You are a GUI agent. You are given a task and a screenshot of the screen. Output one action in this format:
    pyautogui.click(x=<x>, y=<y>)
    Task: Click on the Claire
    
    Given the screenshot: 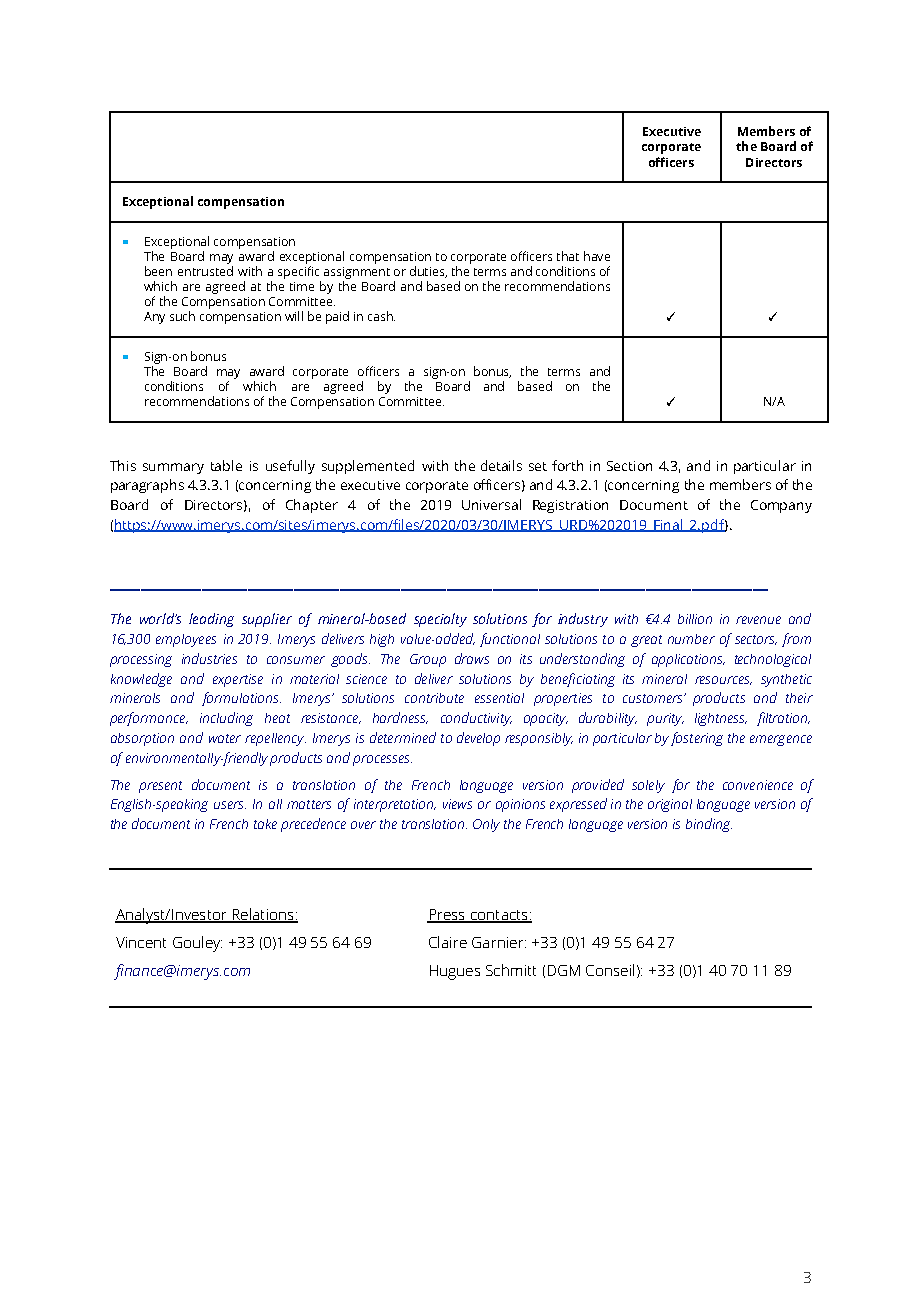 What is the action you would take?
    pyautogui.click(x=448, y=942)
